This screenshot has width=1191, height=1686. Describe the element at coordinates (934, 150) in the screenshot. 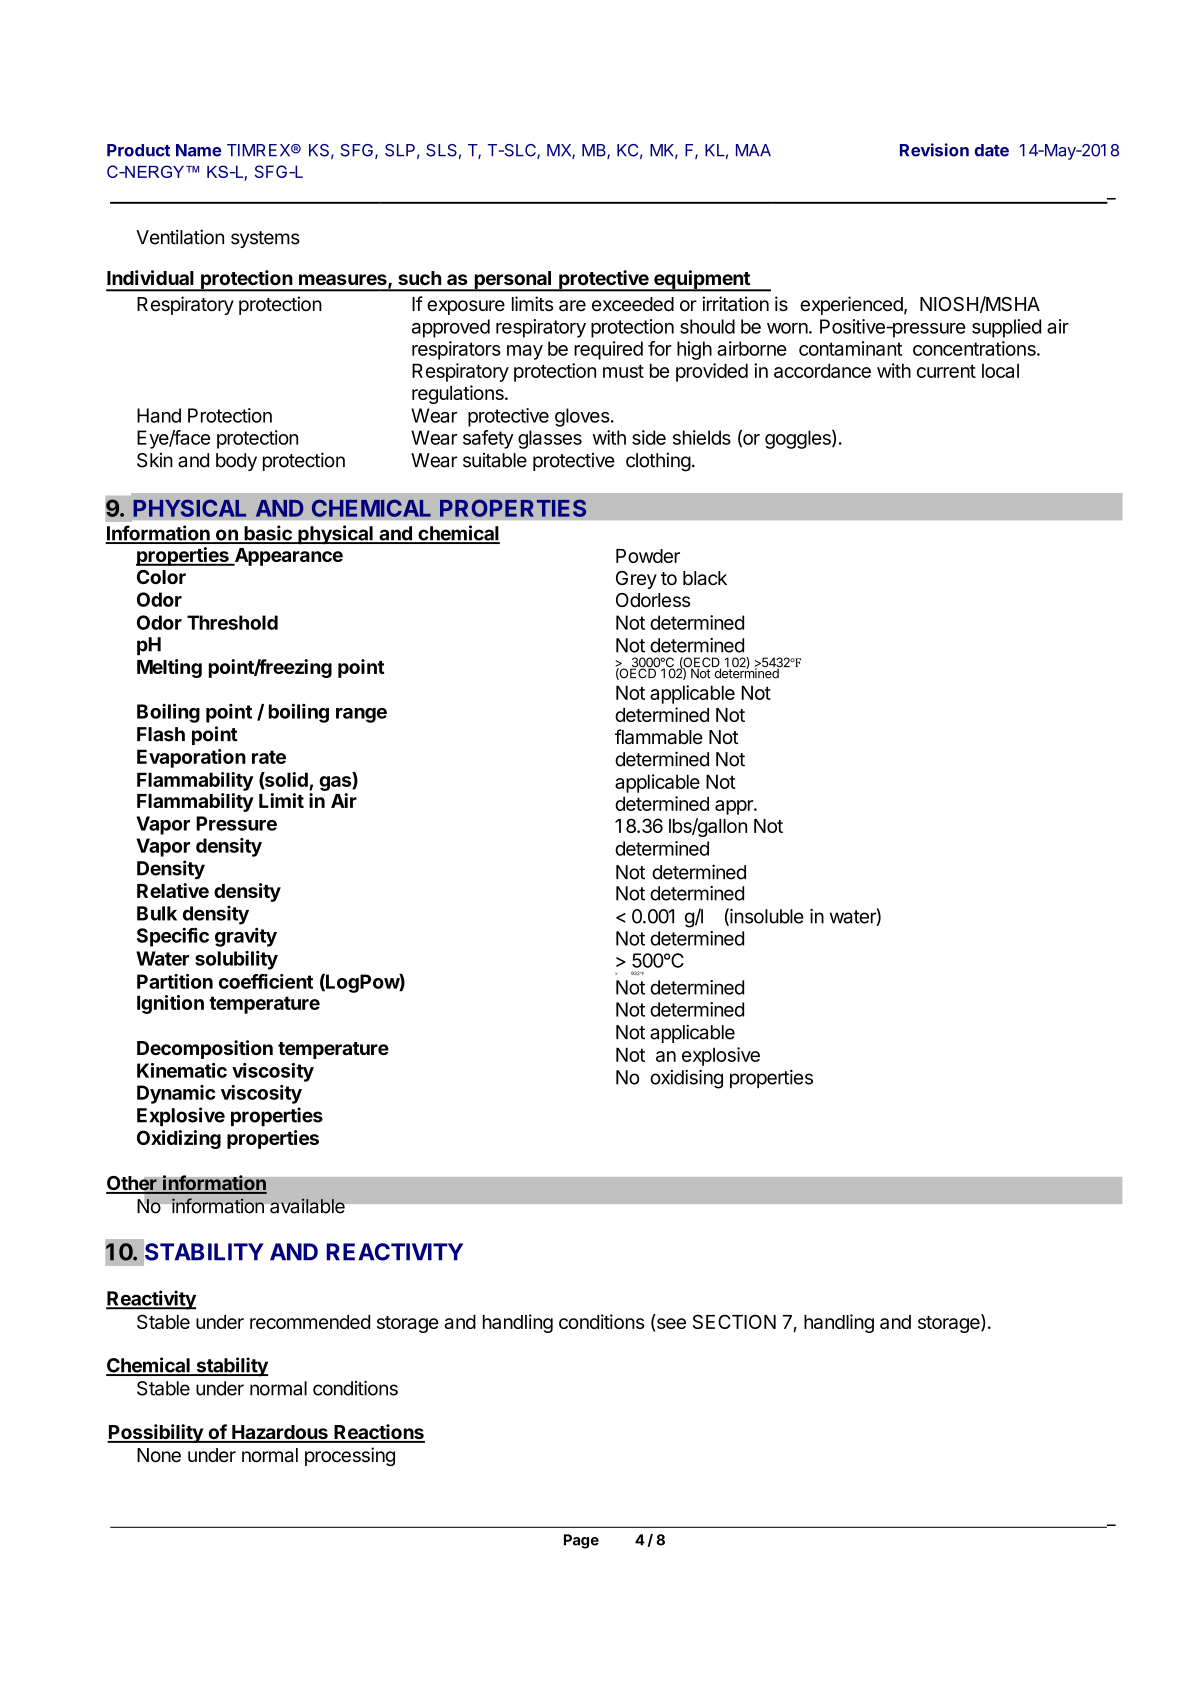

I see `Revision` at that location.
